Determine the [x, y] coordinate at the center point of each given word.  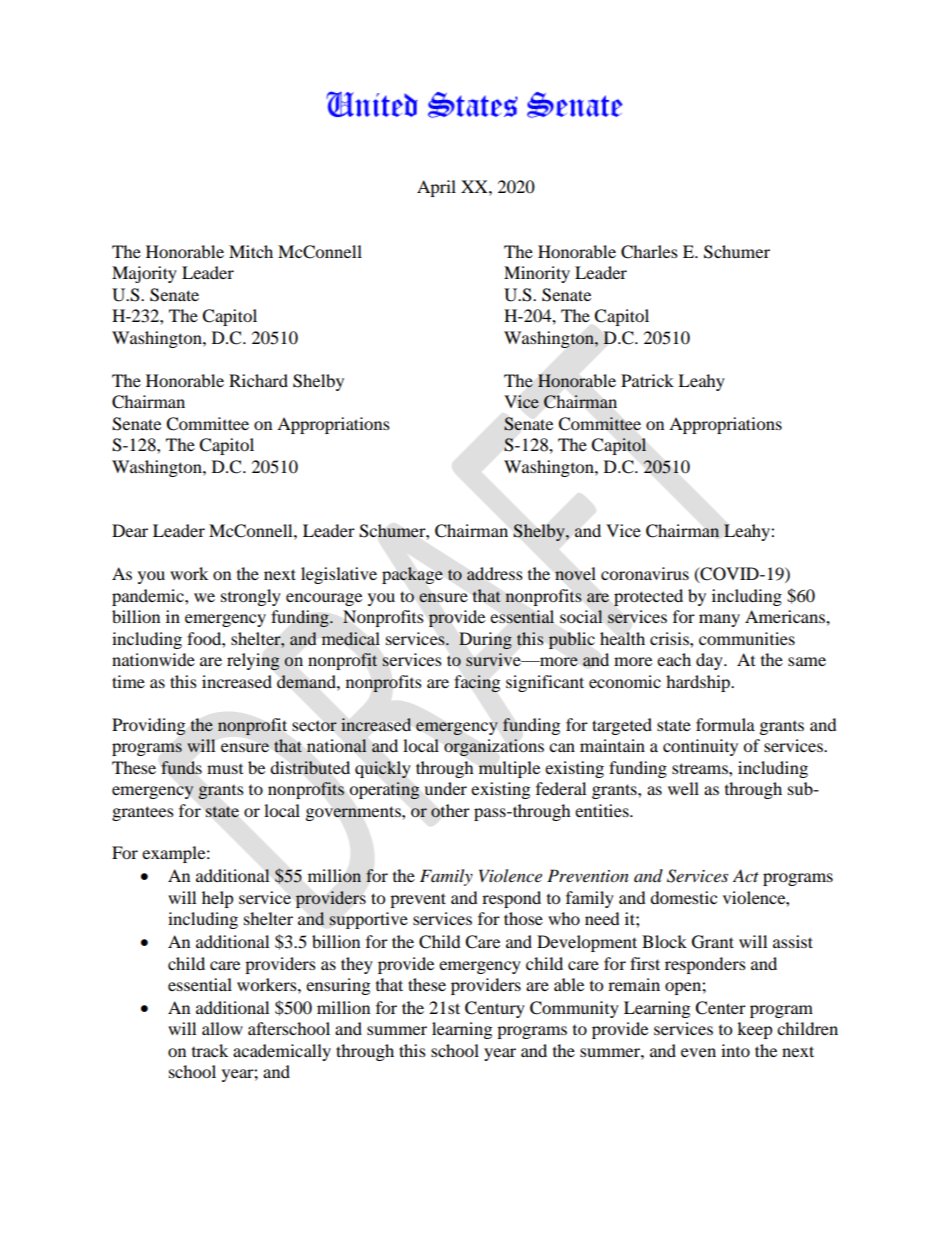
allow [222, 1028]
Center [720, 1008]
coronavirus [645, 573]
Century [495, 1009]
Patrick [647, 380]
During [485, 640]
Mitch [251, 251]
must [225, 769]
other [450, 811]
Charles [649, 252]
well [683, 788]
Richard [258, 380]
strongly [251, 597]
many [719, 620]
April [436, 188]
